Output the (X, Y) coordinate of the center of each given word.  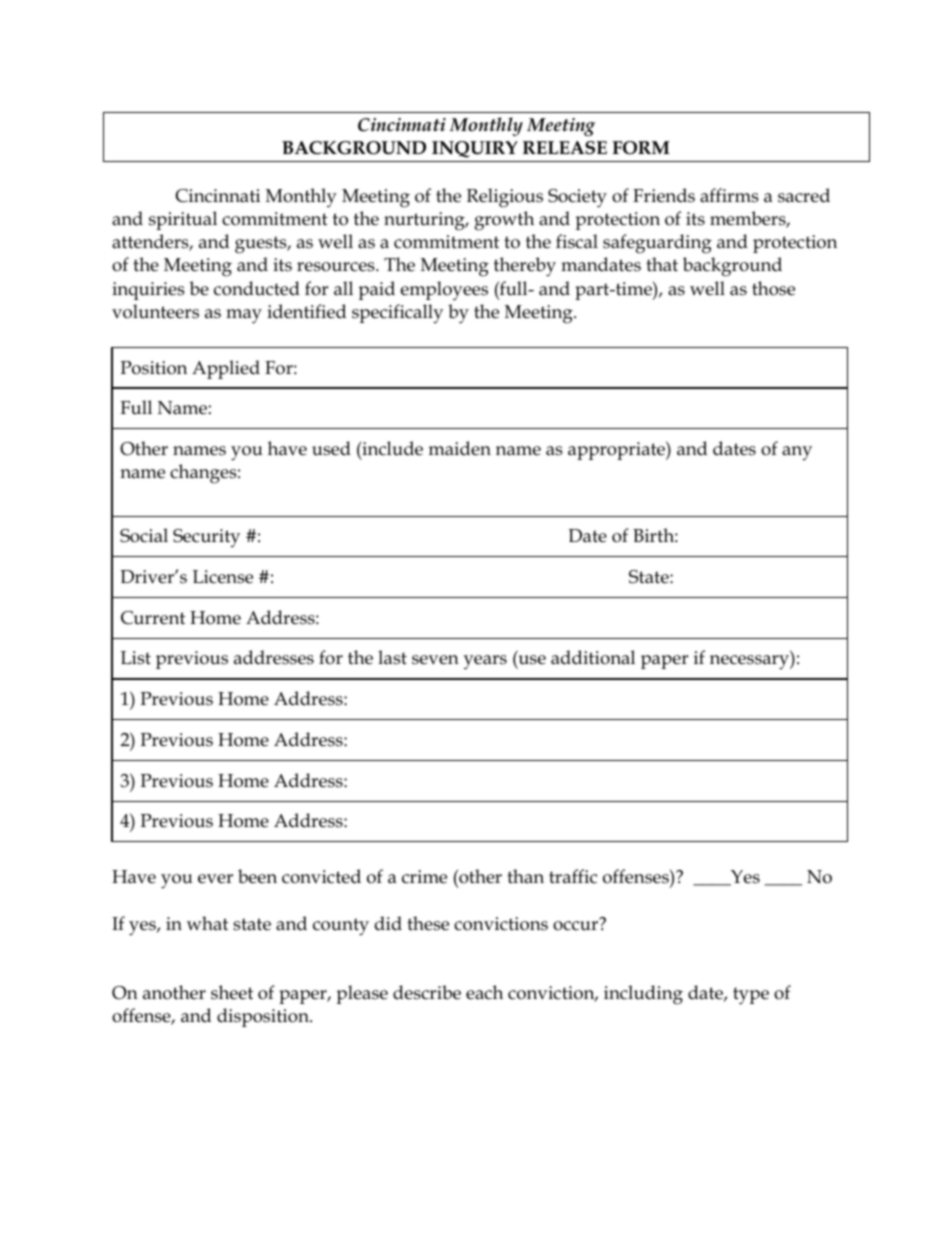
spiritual (183, 220)
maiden (460, 448)
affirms (729, 195)
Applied (226, 369)
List (136, 658)
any (797, 453)
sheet (232, 992)
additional (593, 657)
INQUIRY (475, 149)
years (485, 662)
